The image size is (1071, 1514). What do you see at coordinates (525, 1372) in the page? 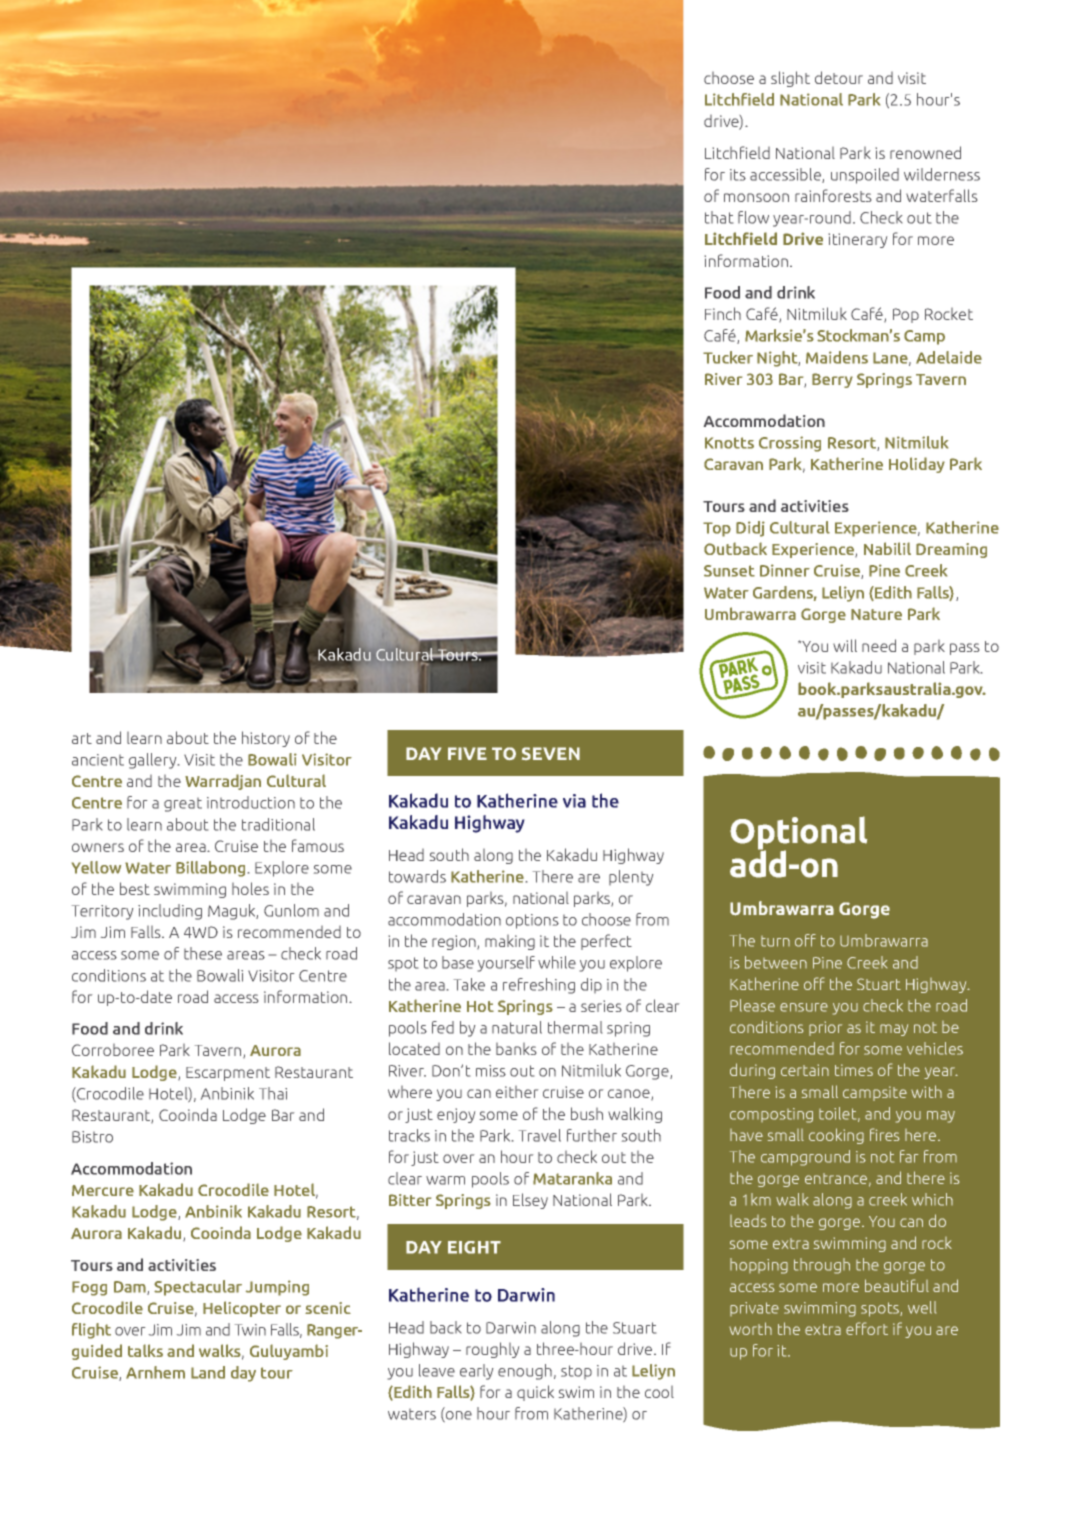
I see `enough` at bounding box center [525, 1372].
